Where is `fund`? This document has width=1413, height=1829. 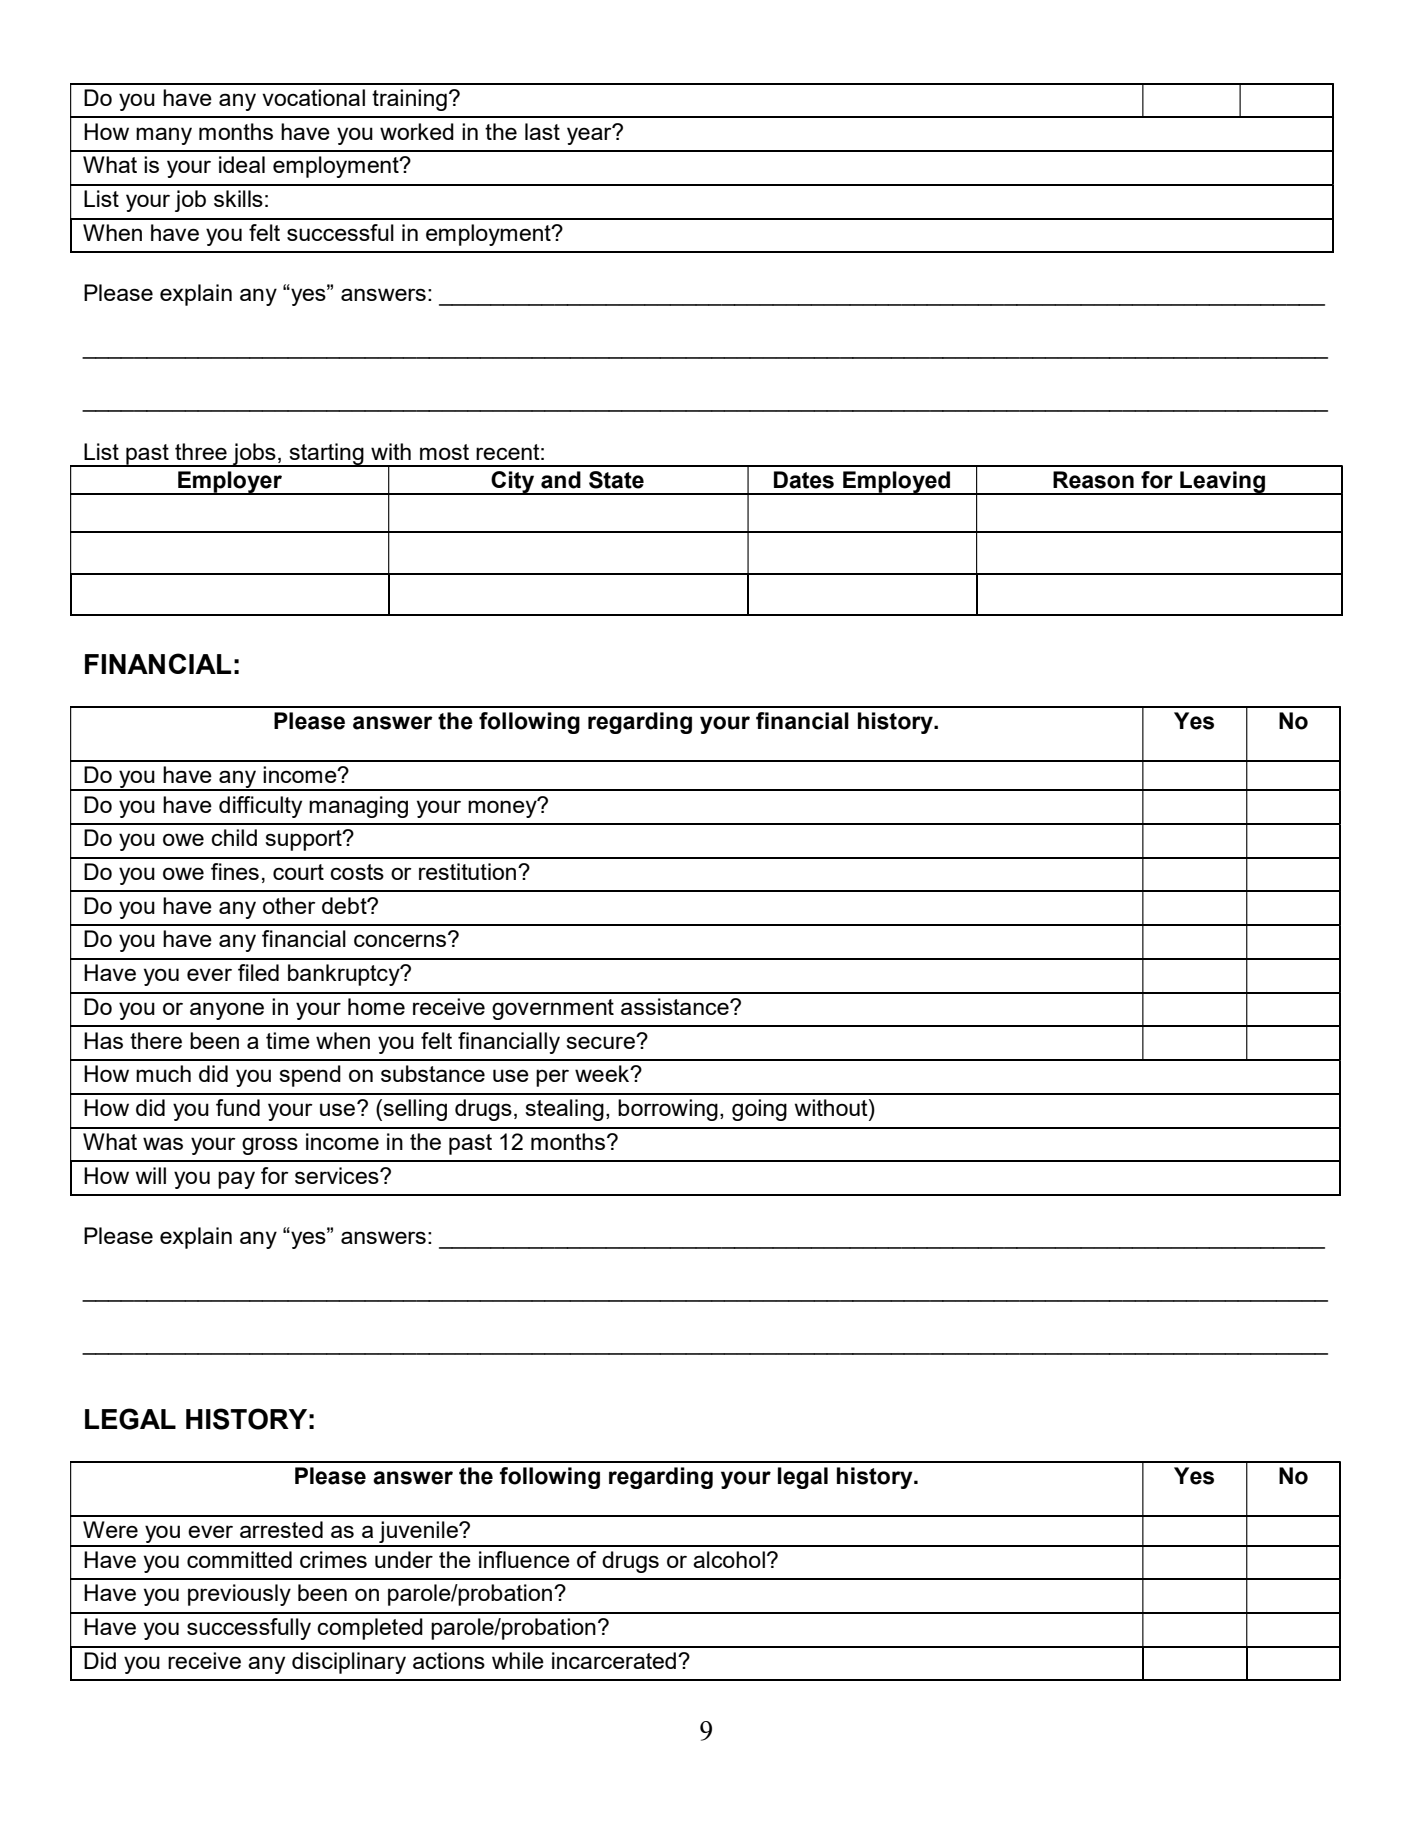 fund is located at coordinates (238, 1107).
